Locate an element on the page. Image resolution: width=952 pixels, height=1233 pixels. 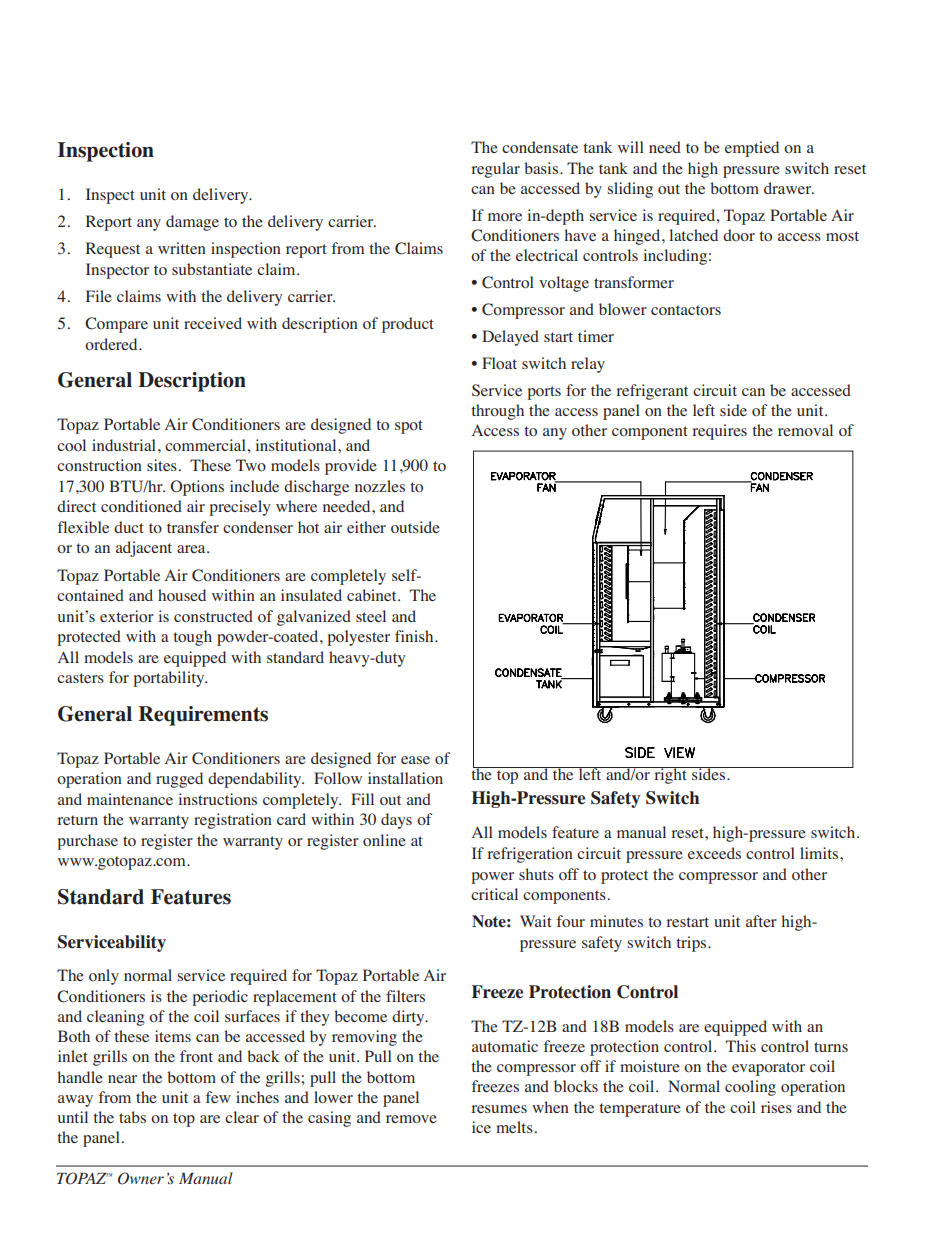
ordered is located at coordinates (112, 344).
